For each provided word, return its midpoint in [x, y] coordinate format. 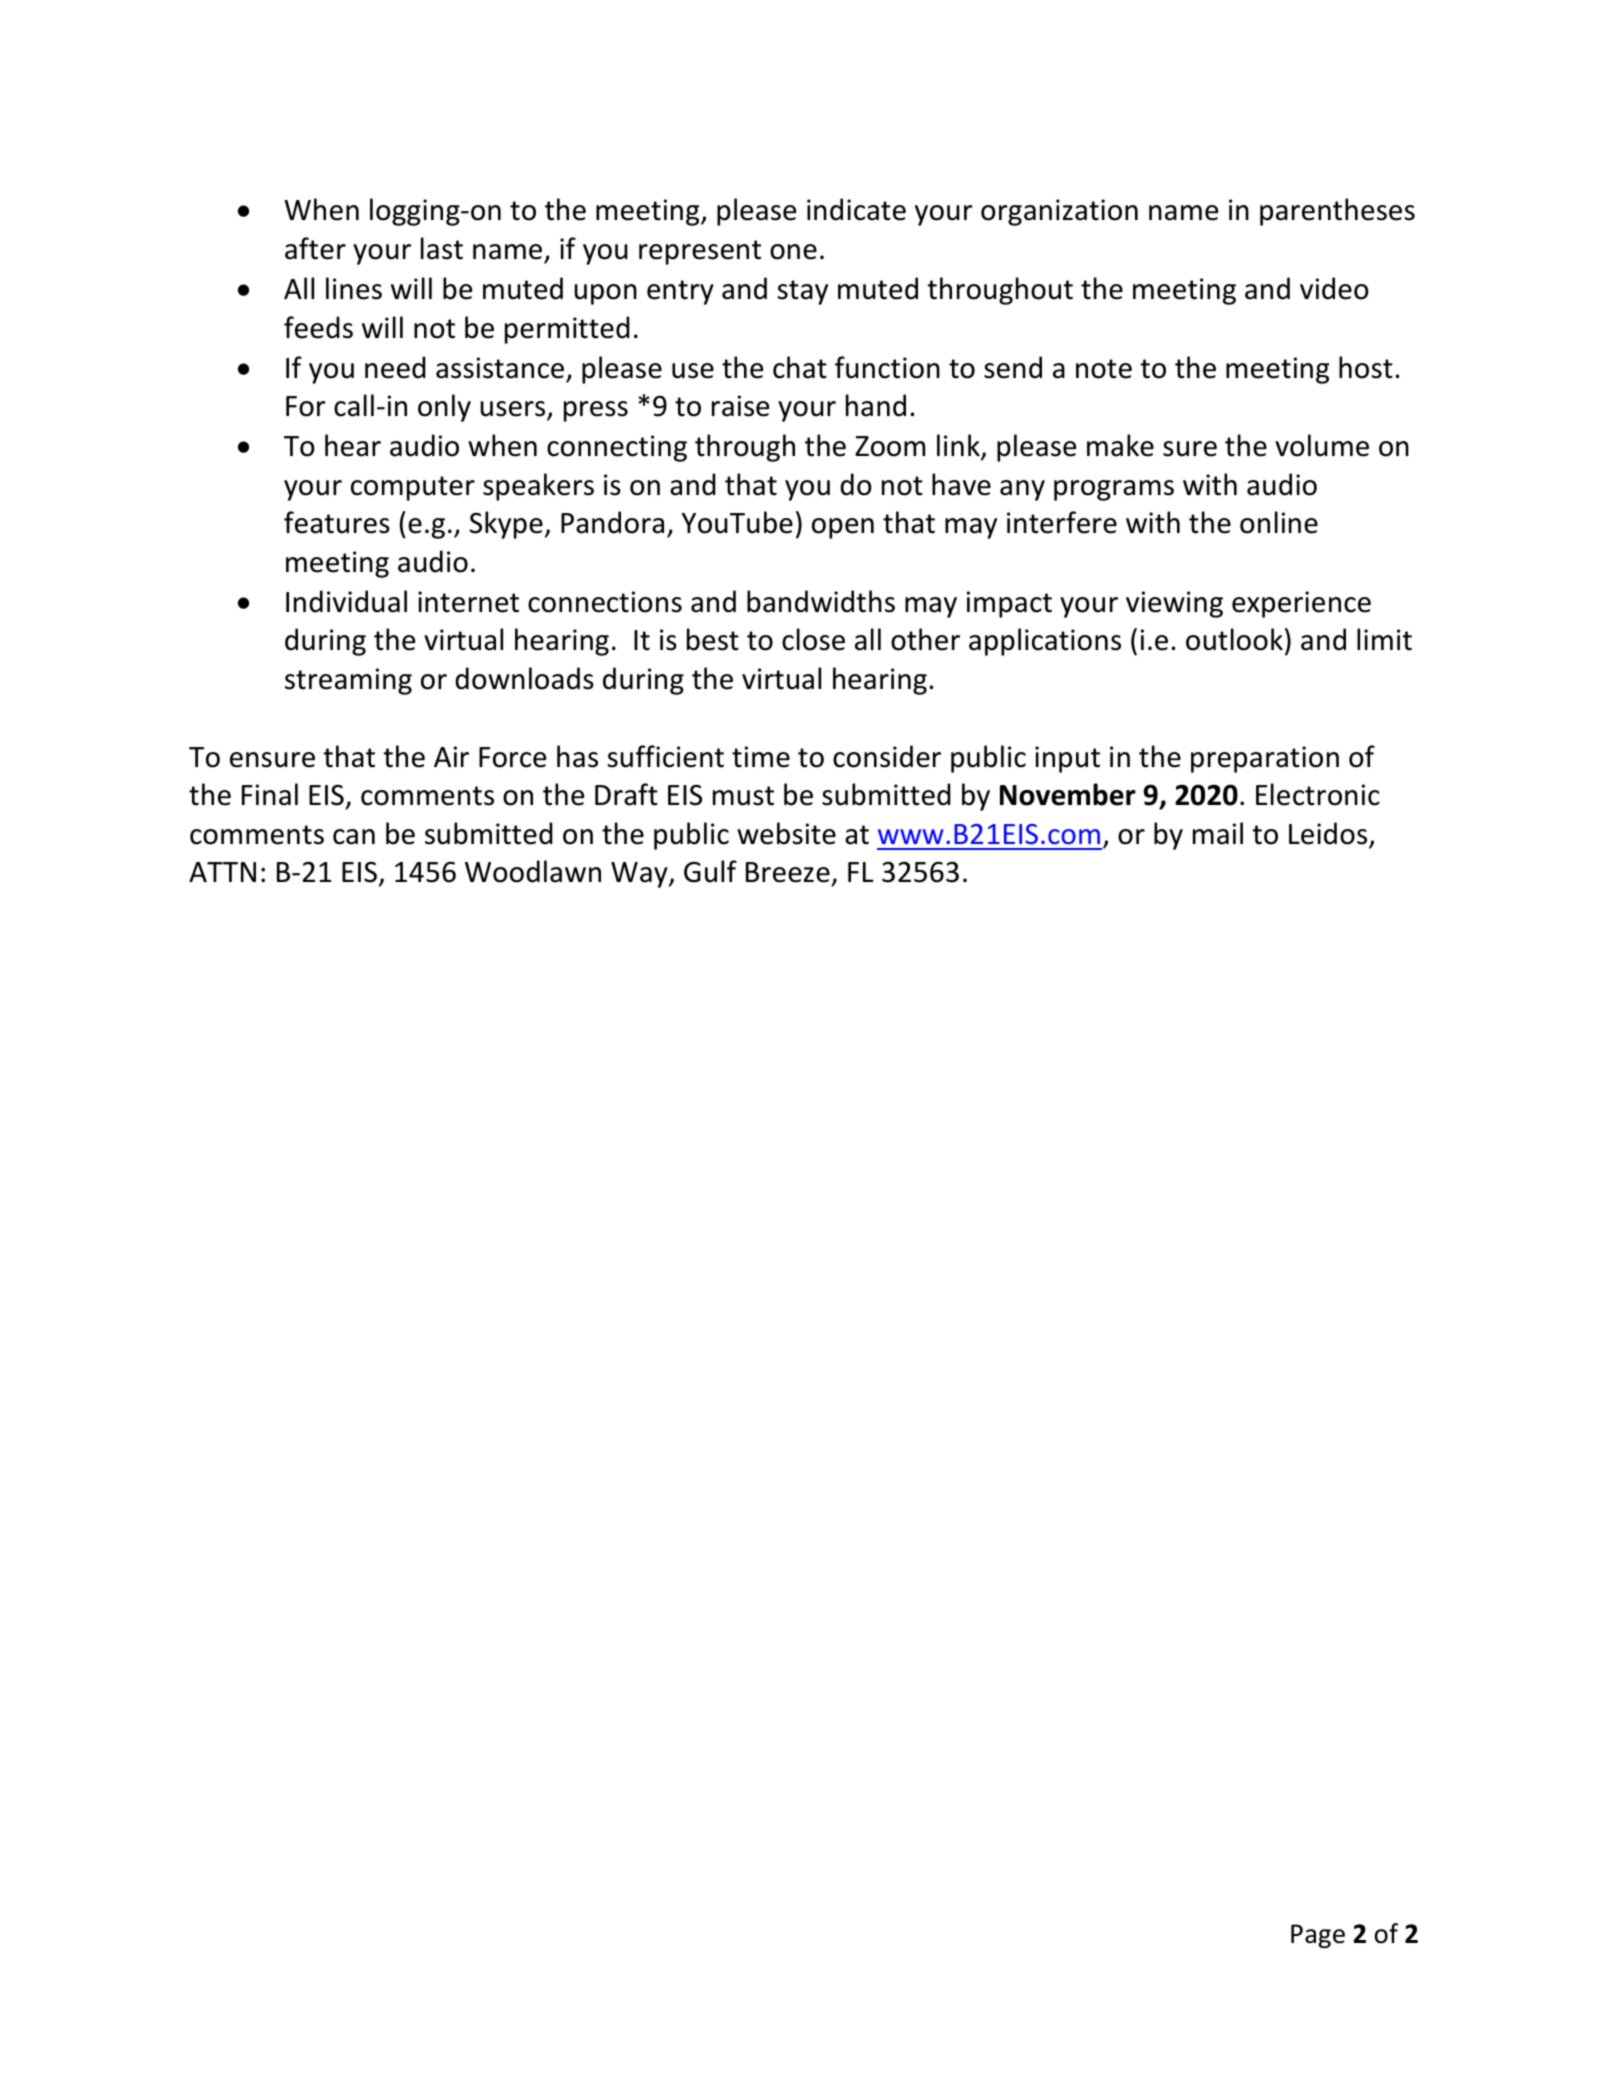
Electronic [1318, 794]
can [354, 837]
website [786, 833]
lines [354, 288]
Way [640, 875]
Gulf [710, 871]
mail [1218, 833]
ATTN [222, 872]
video [1334, 288]
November [1068, 794]
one [793, 252]
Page [1318, 1936]
